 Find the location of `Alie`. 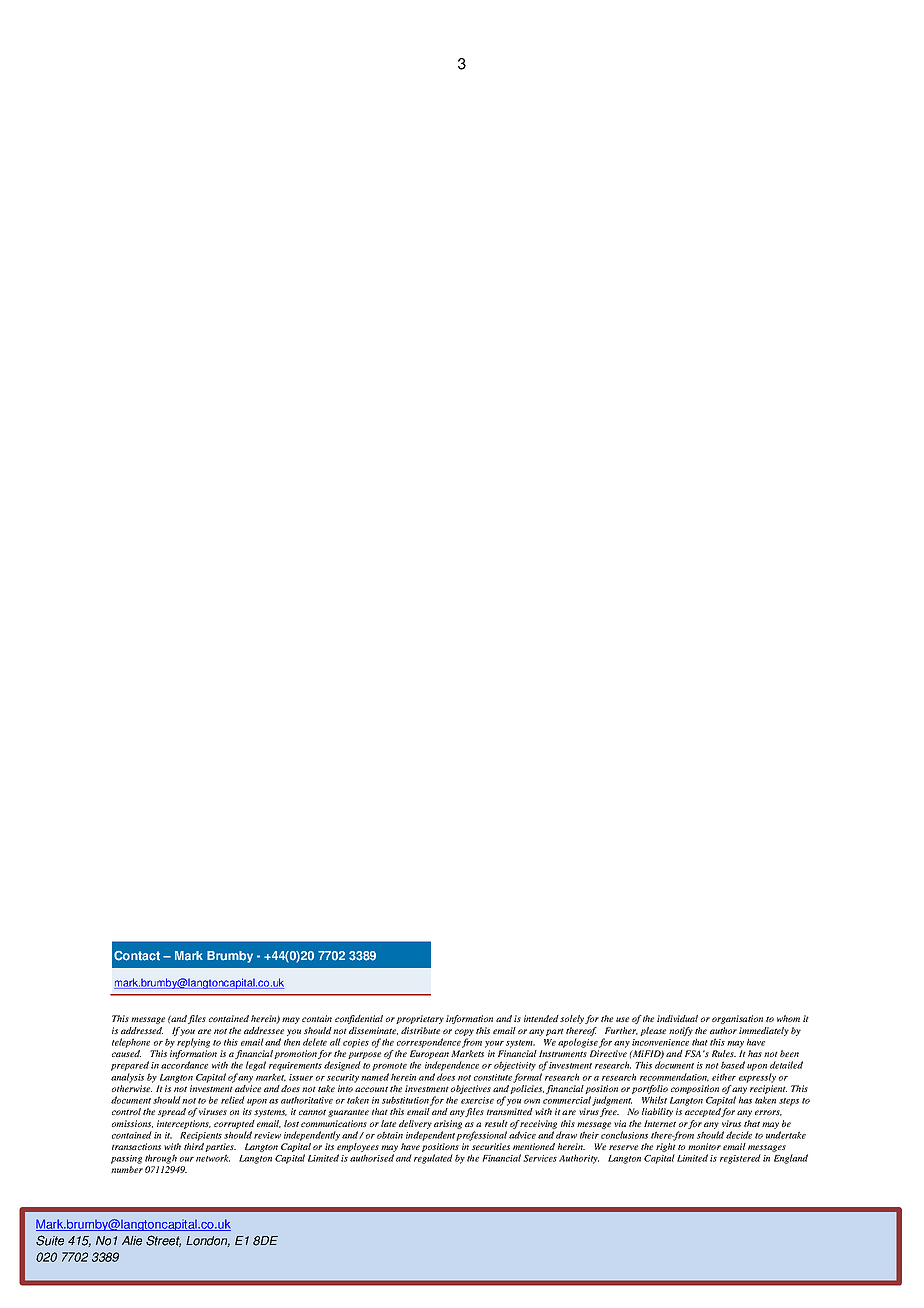

Alie is located at coordinates (132, 1241).
